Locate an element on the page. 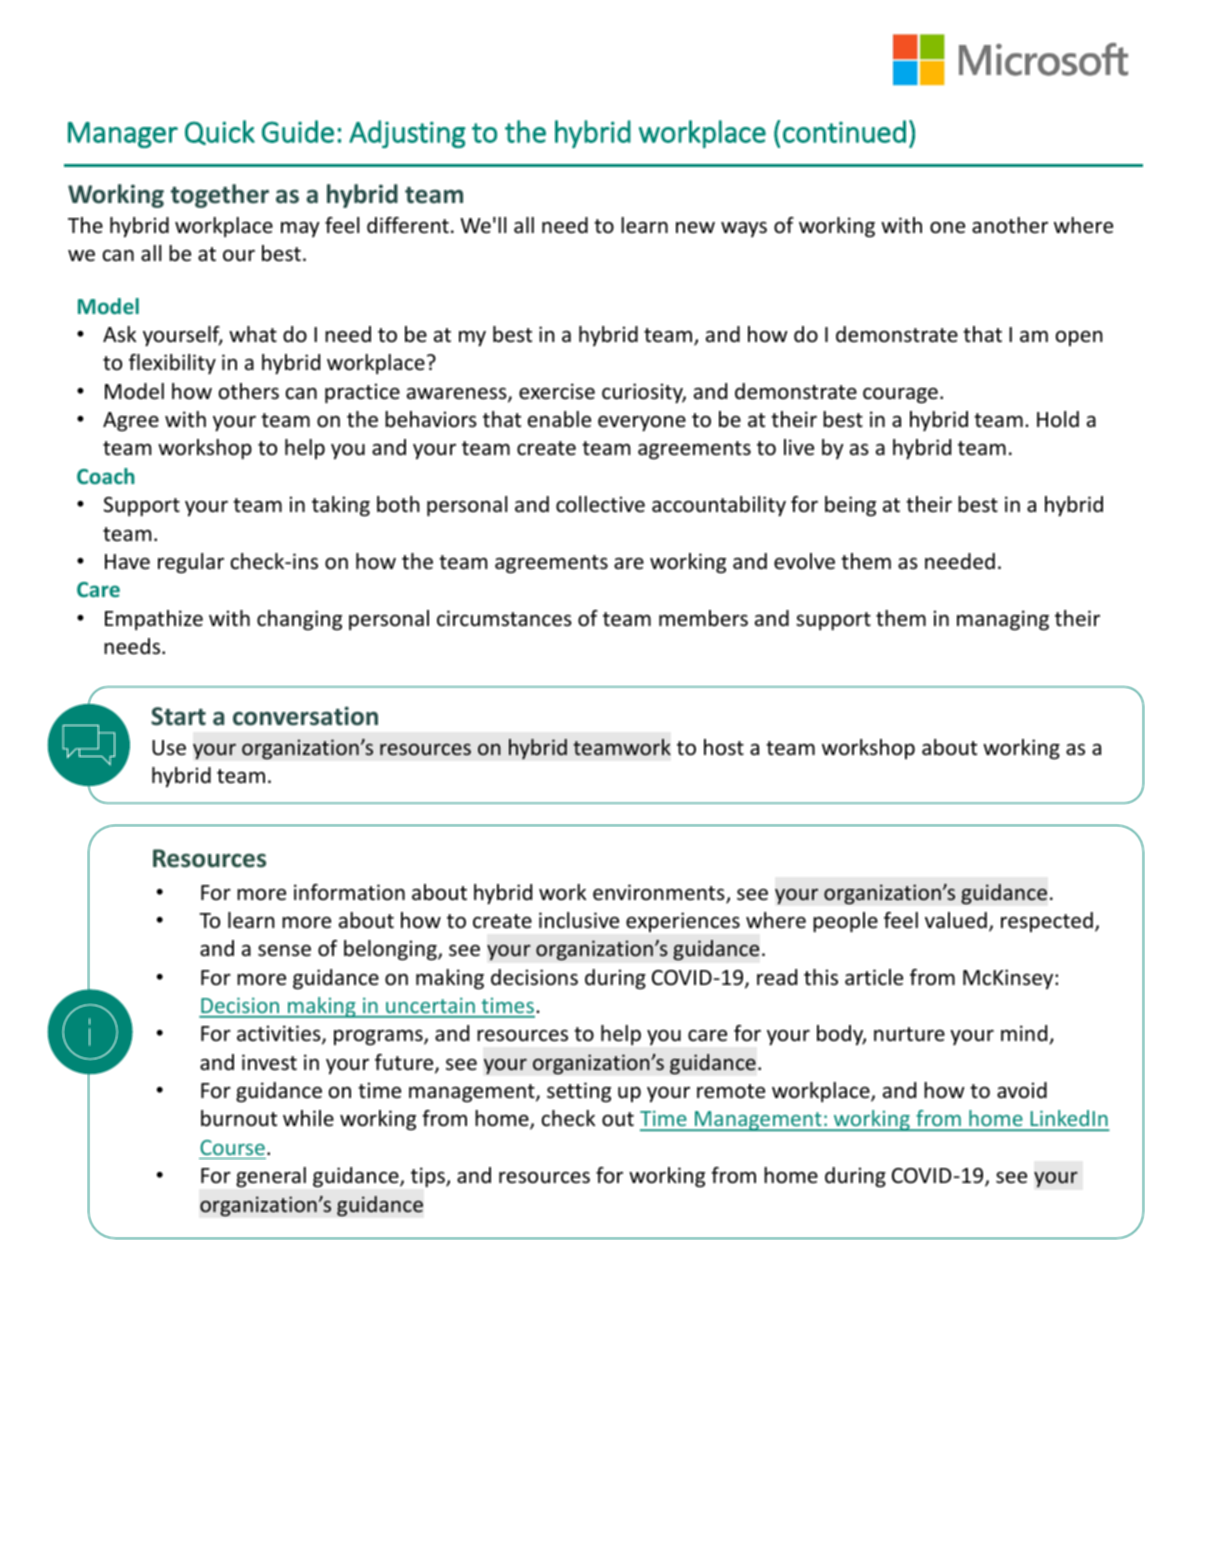 The image size is (1205, 1560). circumstances is located at coordinates (504, 618).
